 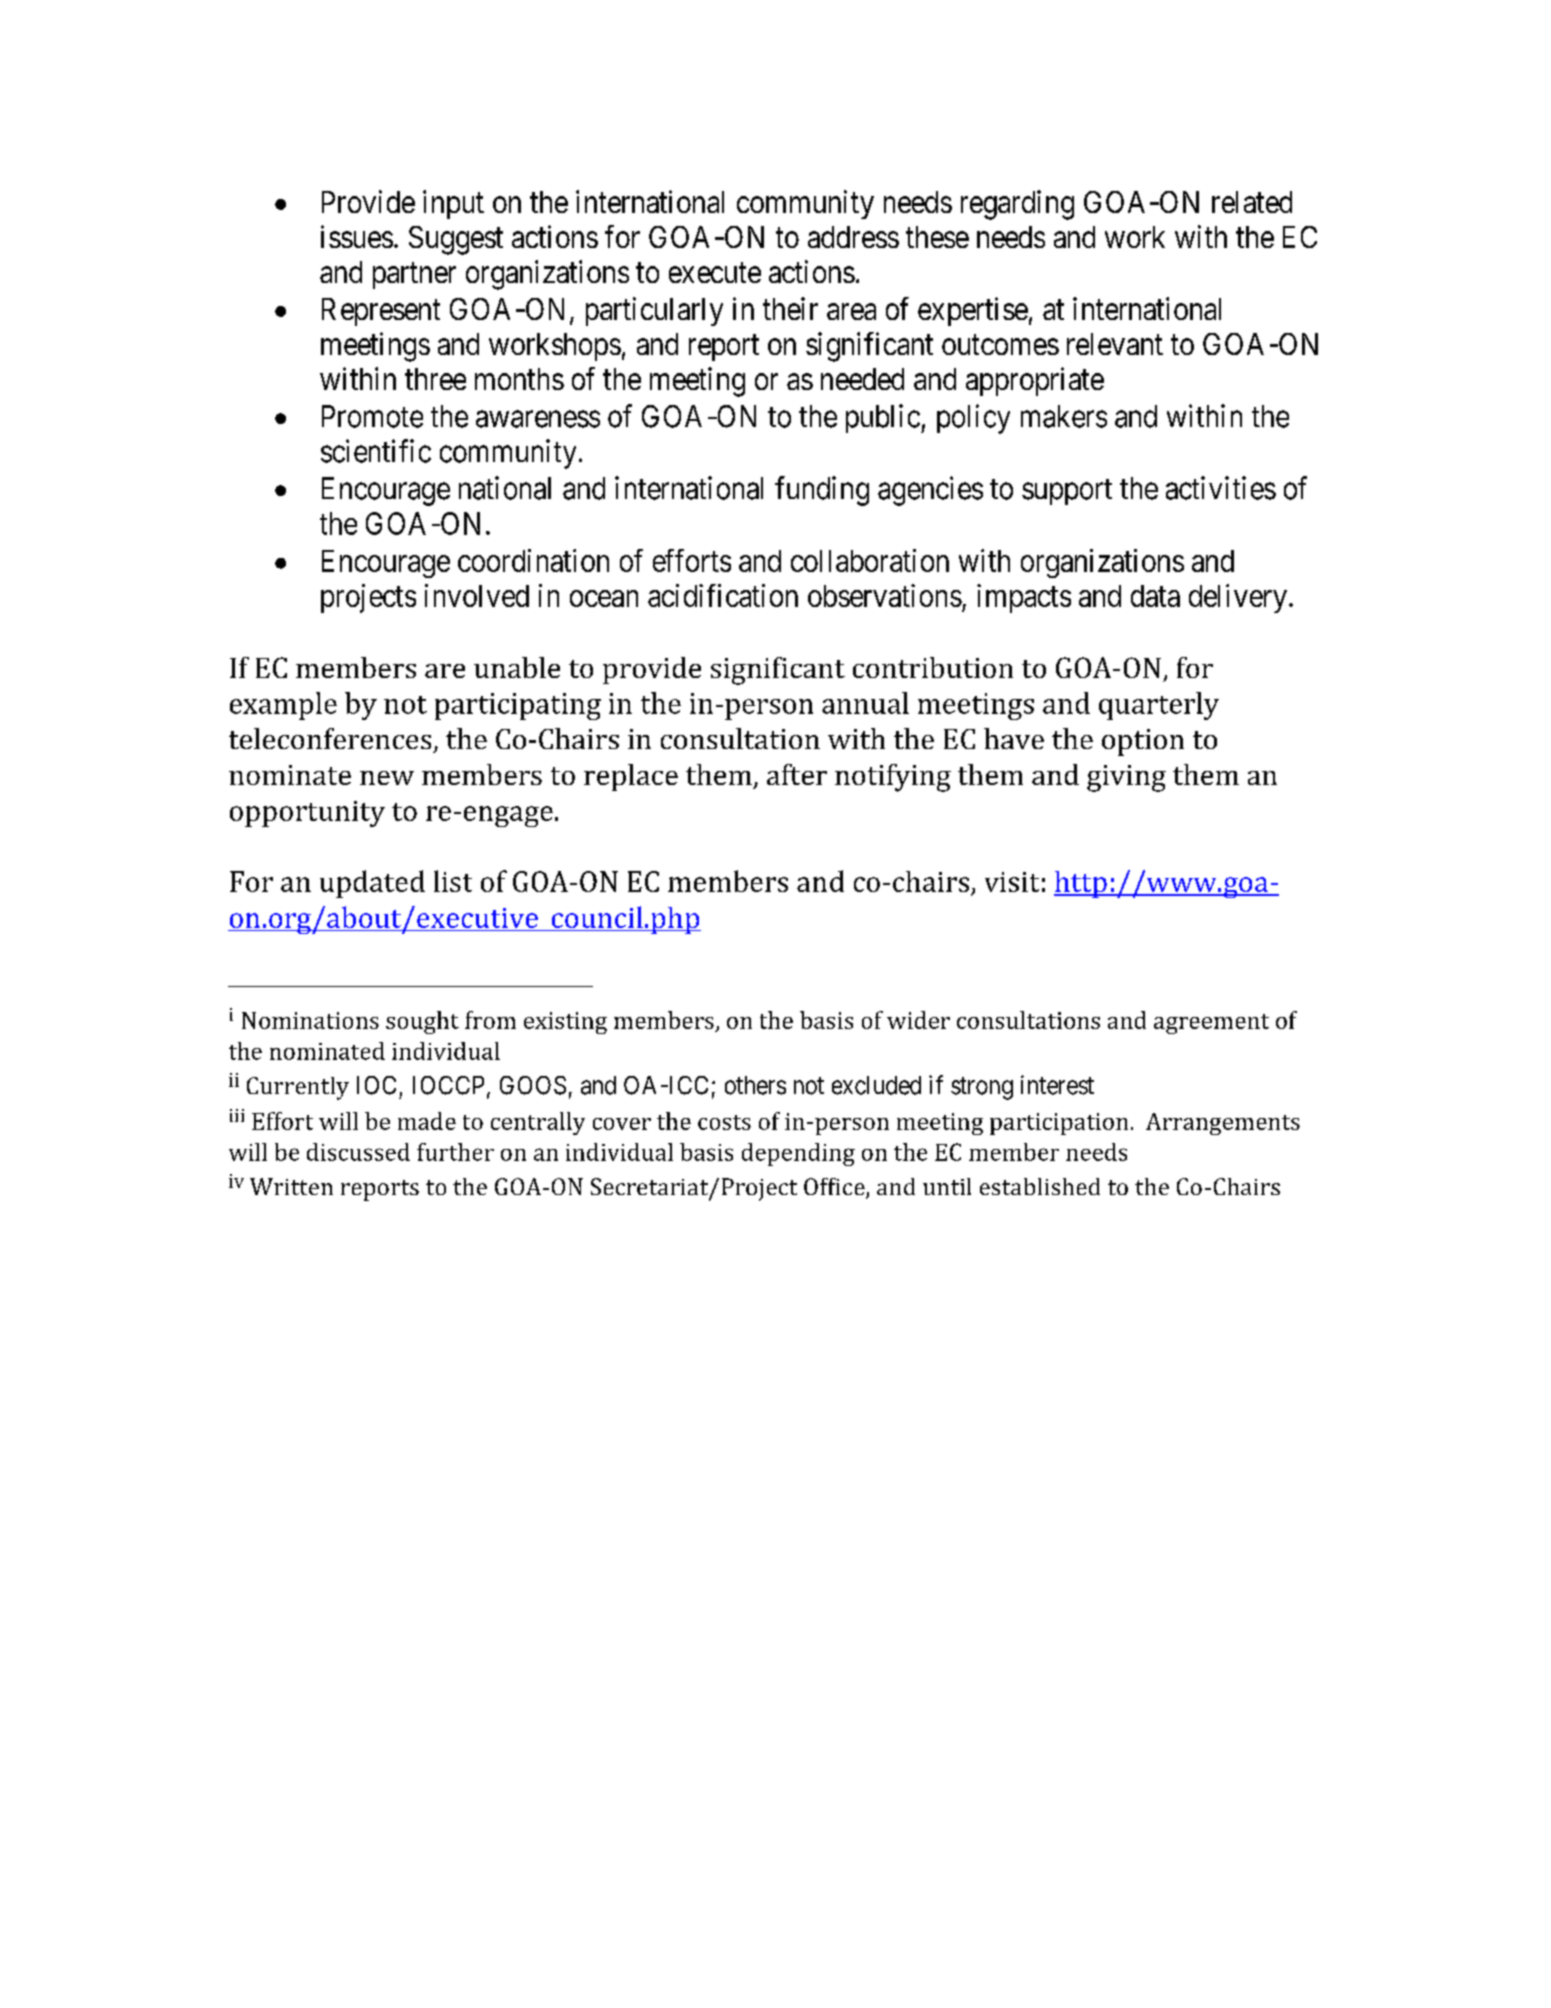 I want to click on discussed, so click(x=358, y=1152).
